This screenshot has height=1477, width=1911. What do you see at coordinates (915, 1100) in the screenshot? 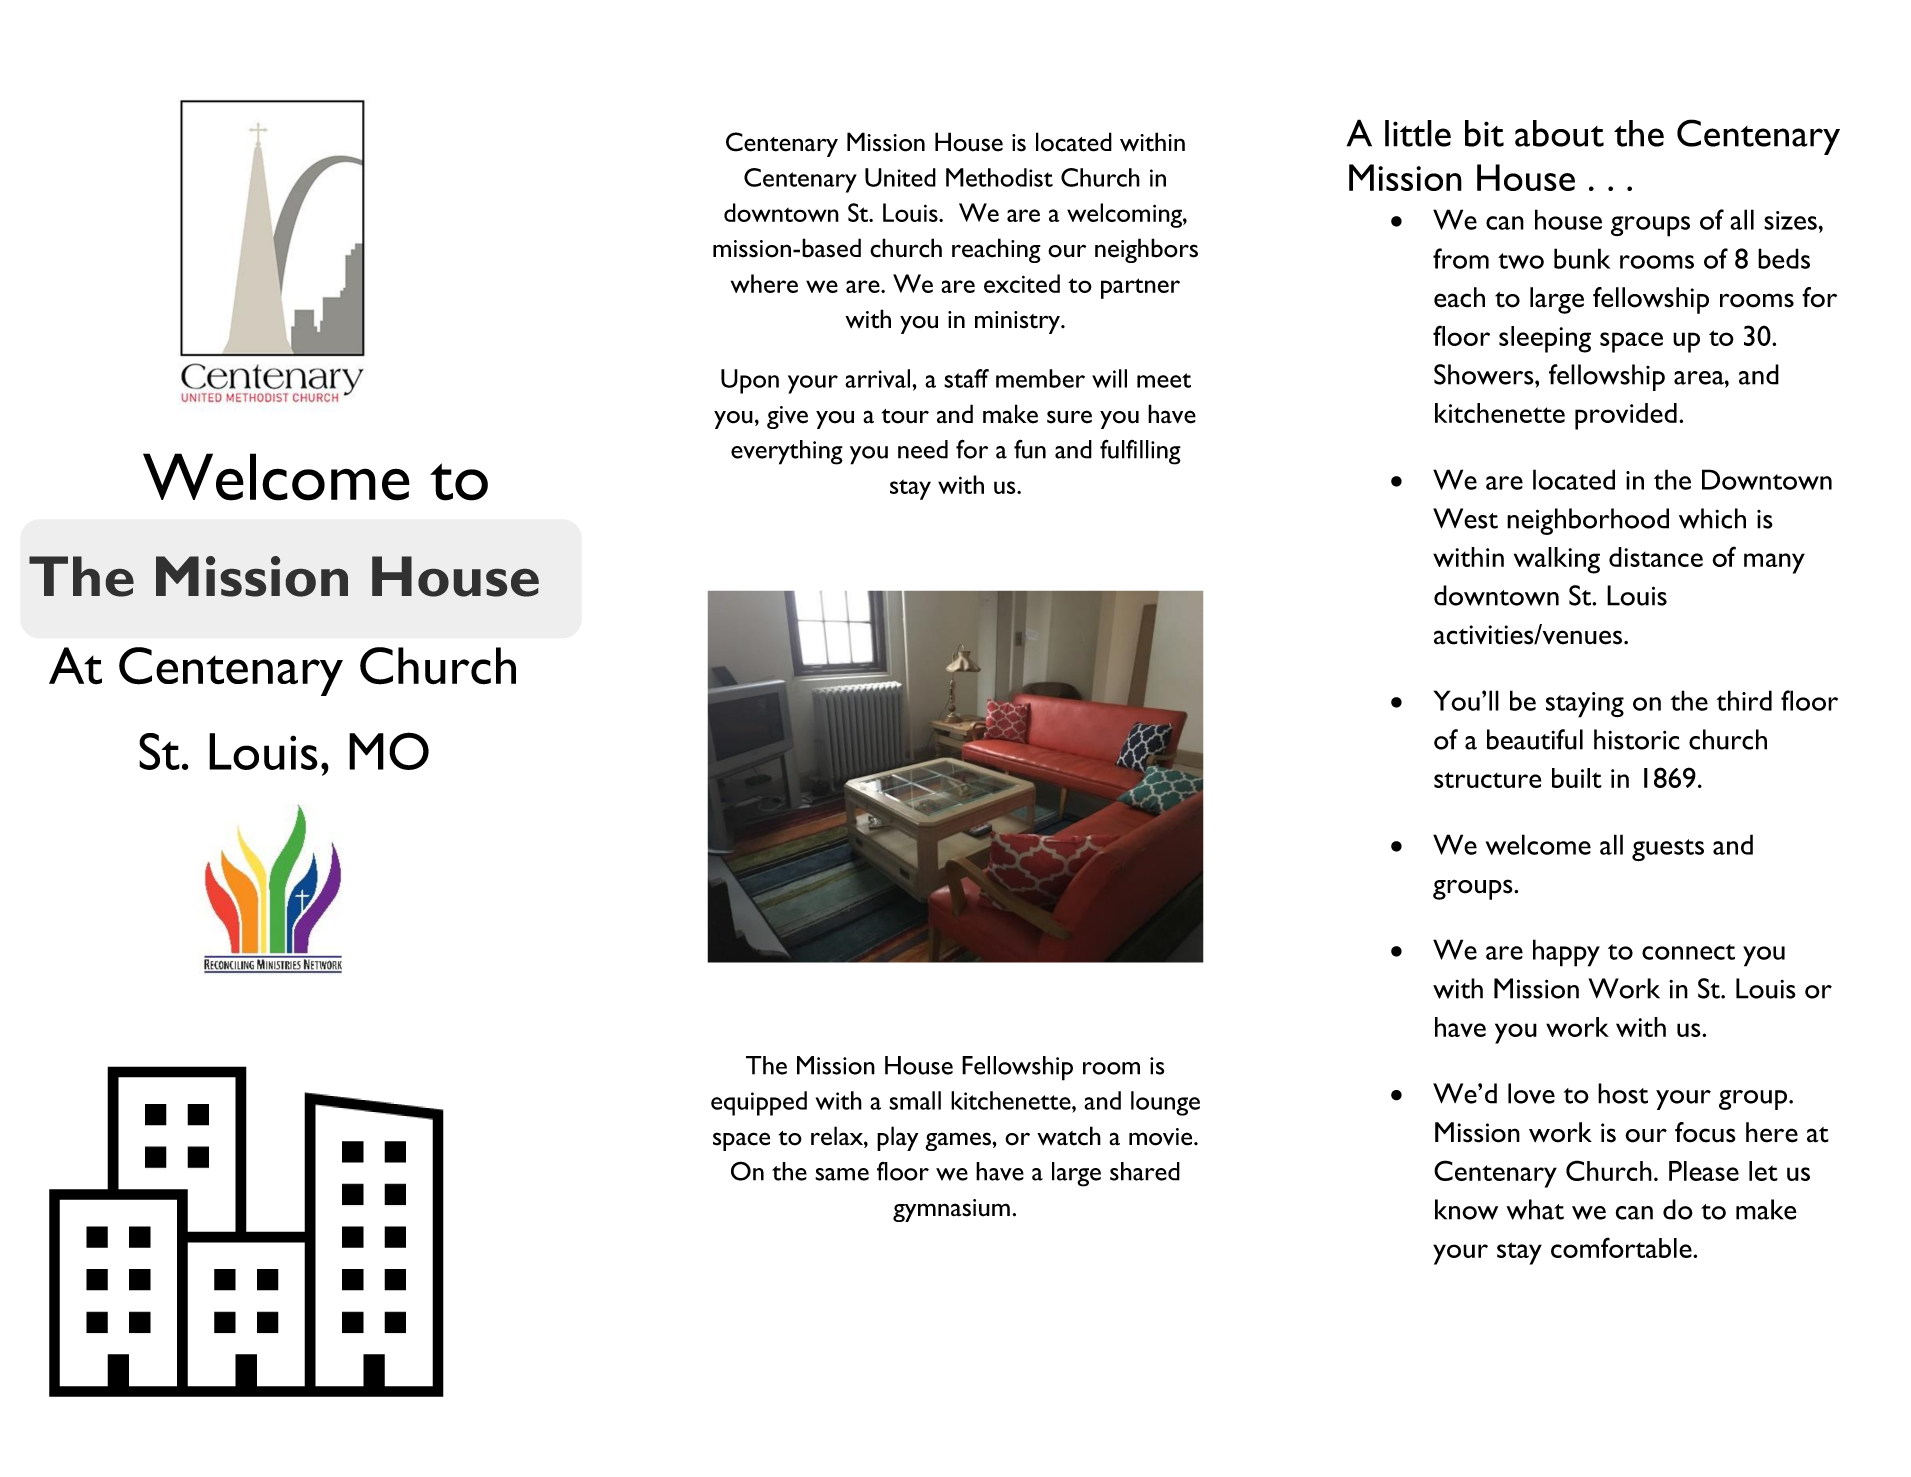
I see `small` at bounding box center [915, 1100].
